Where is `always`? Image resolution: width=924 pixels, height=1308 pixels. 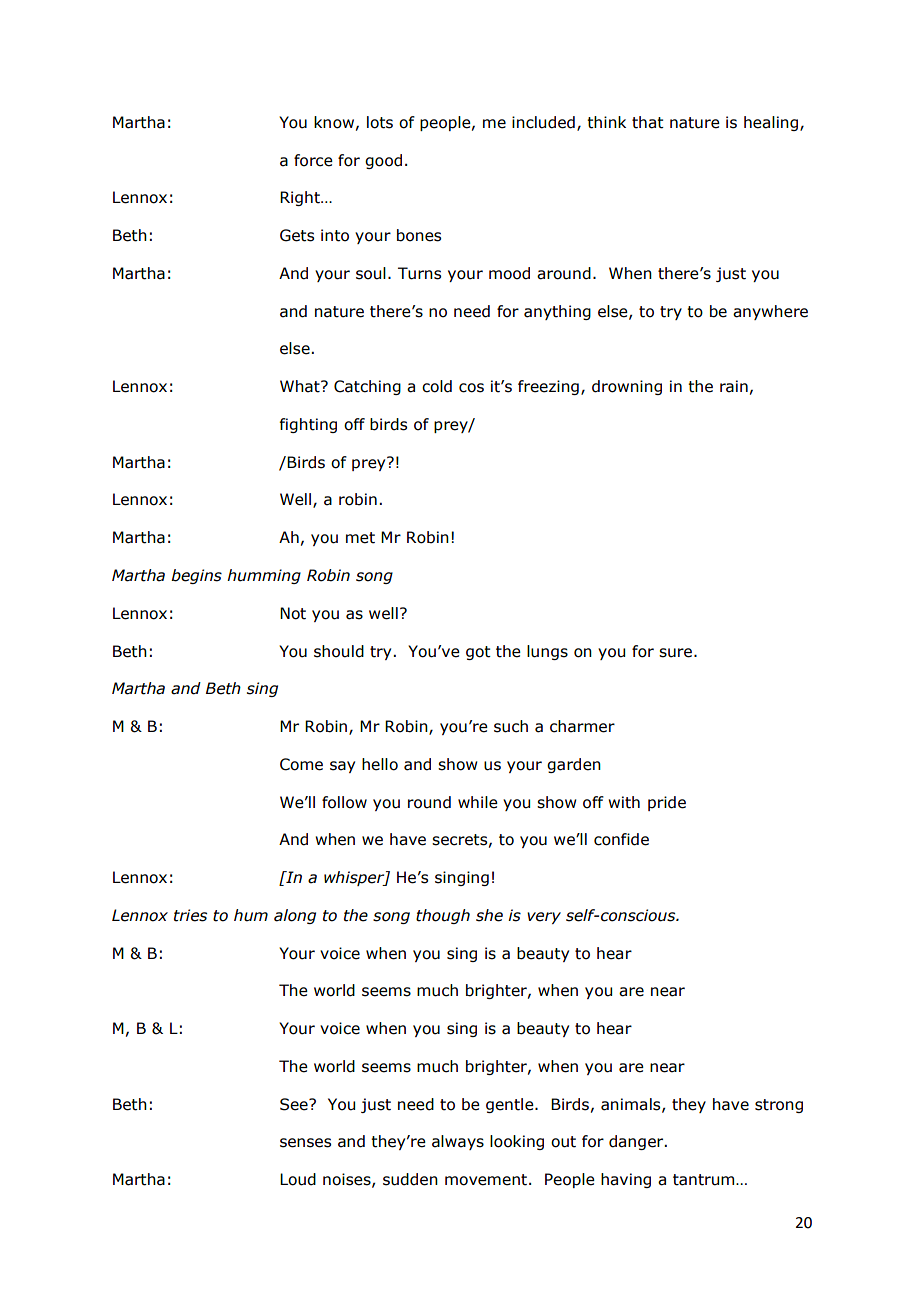
always is located at coordinates (458, 1142).
